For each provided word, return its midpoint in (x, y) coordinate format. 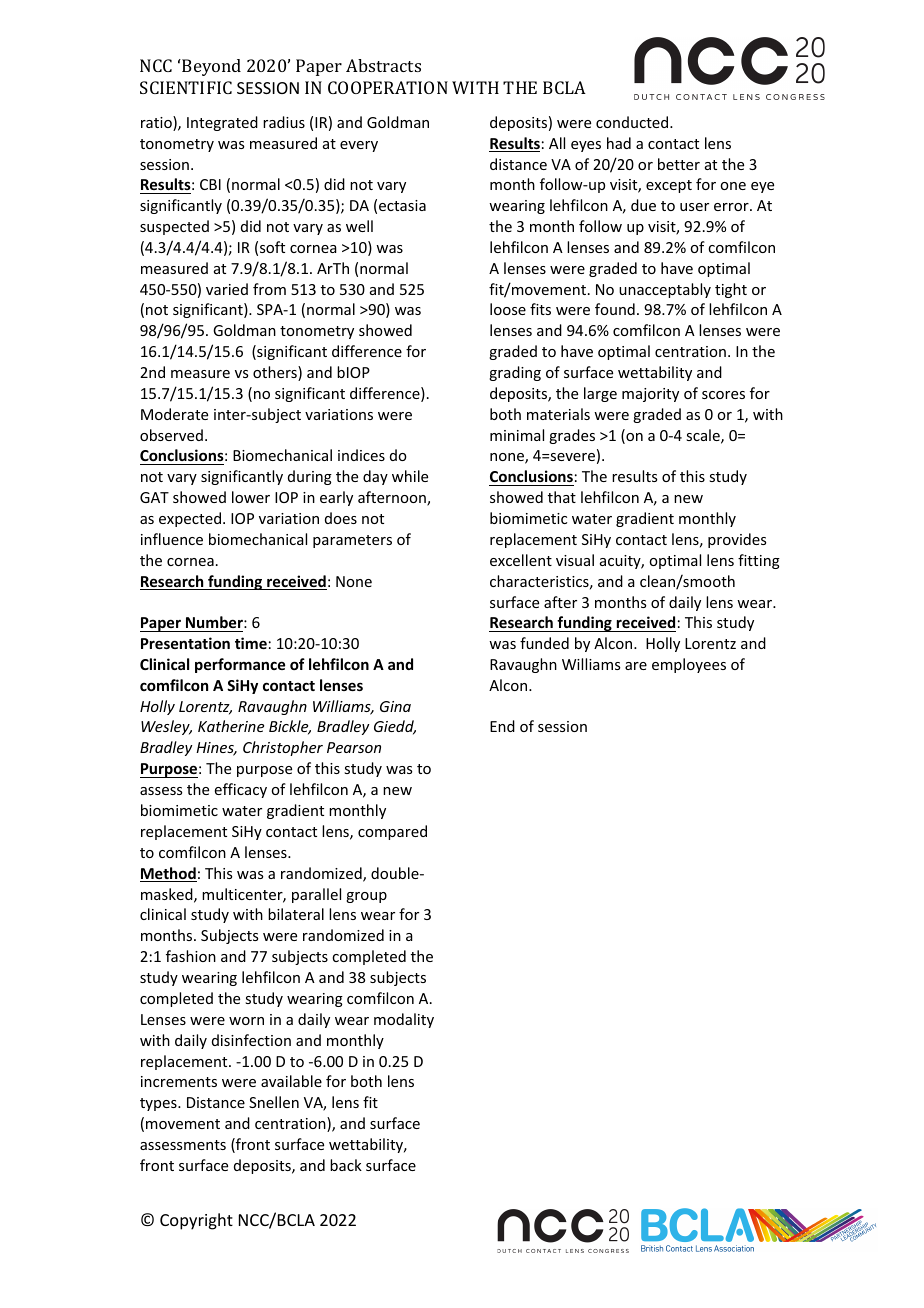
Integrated (222, 123)
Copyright (196, 1221)
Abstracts (383, 65)
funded (544, 643)
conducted (633, 122)
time (251, 643)
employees (689, 665)
